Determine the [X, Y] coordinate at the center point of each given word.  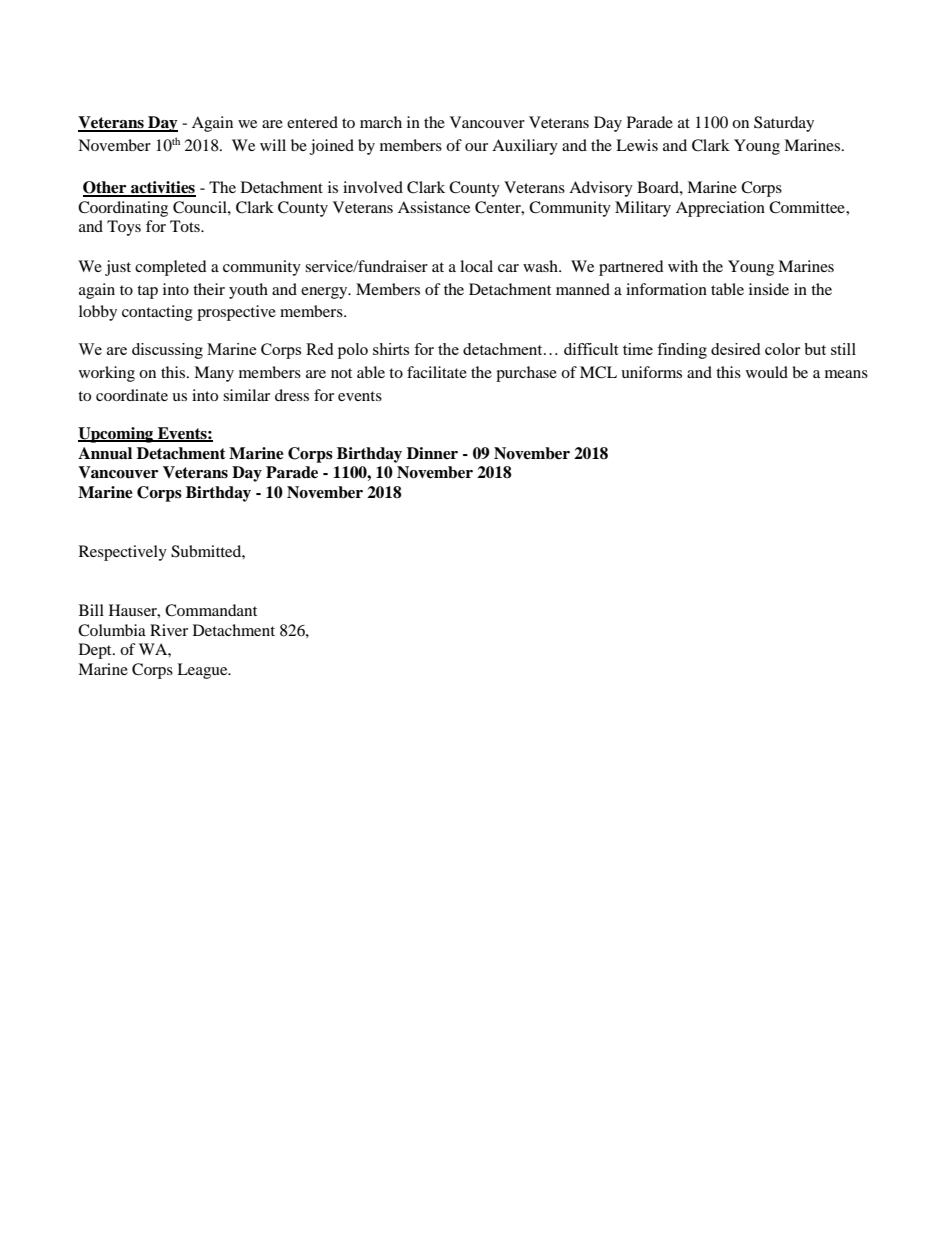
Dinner [432, 453]
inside [769, 289]
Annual [105, 453]
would [767, 372]
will [273, 145]
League [203, 671]
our [476, 147]
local [476, 266]
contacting [157, 313]
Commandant [211, 610]
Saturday [784, 124]
